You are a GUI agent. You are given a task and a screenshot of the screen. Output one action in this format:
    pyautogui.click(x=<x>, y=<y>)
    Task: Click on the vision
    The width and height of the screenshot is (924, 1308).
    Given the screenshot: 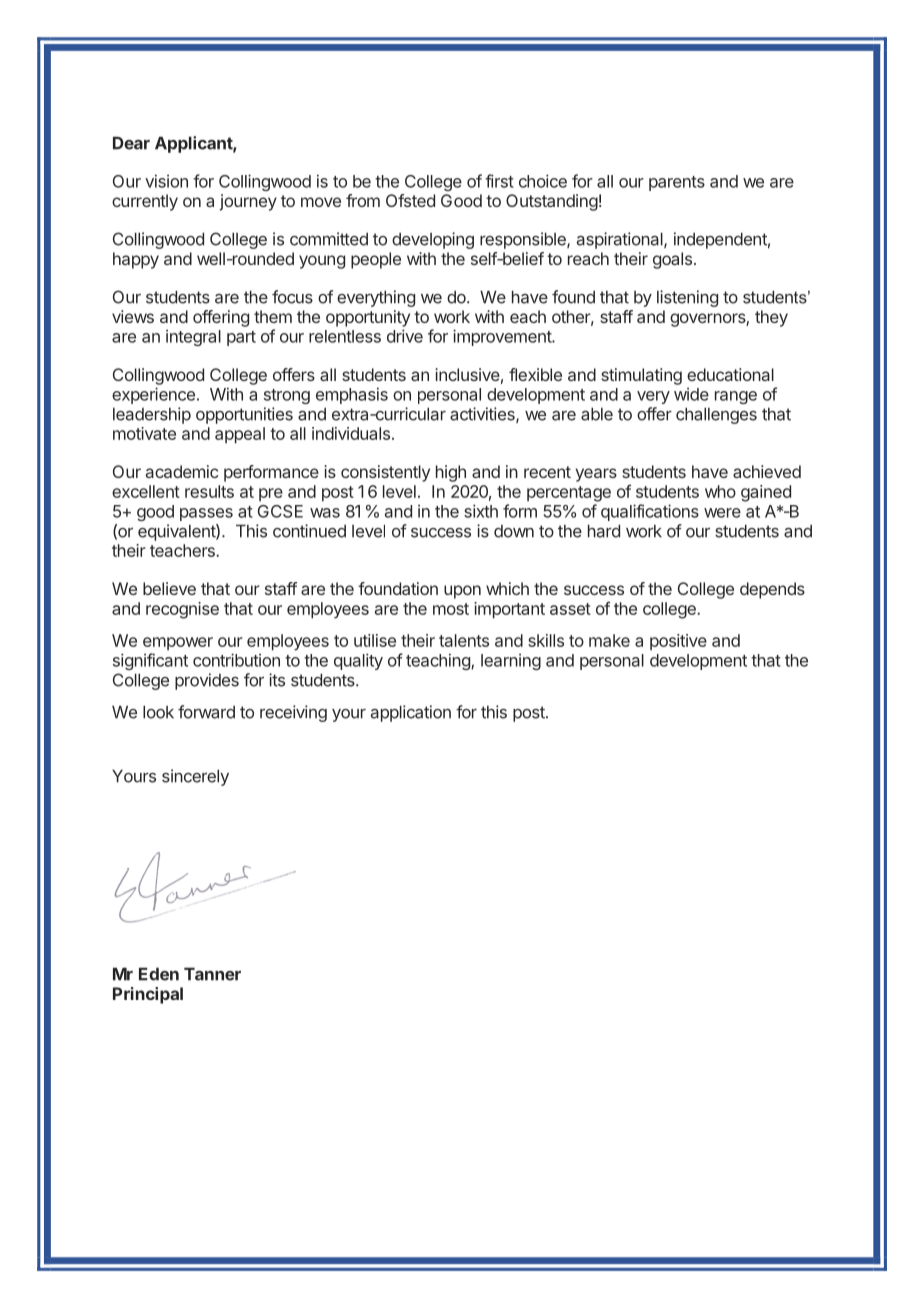 What is the action you would take?
    pyautogui.click(x=166, y=181)
